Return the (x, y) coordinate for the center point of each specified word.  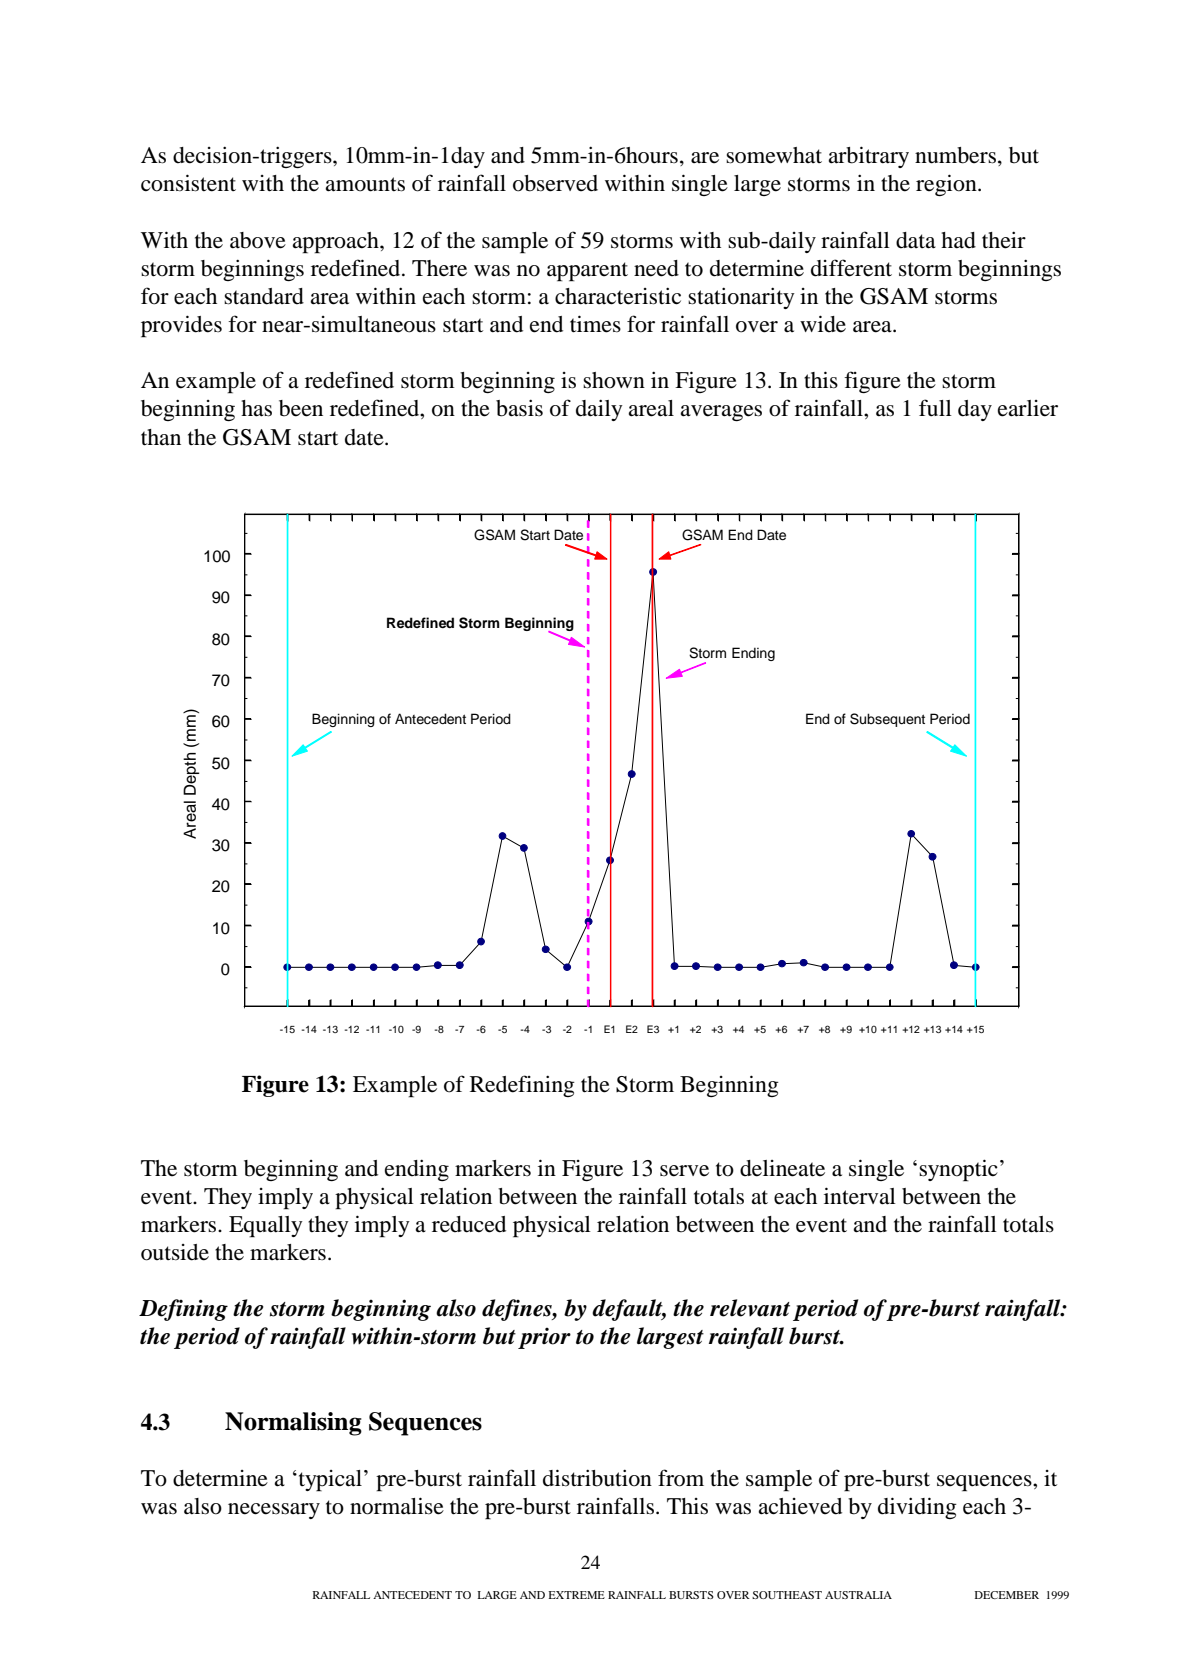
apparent (587, 272)
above (258, 240)
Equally (266, 1227)
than (161, 437)
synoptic (958, 1170)
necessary (274, 1511)
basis (519, 408)
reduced (469, 1224)
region (947, 185)
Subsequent (887, 720)
